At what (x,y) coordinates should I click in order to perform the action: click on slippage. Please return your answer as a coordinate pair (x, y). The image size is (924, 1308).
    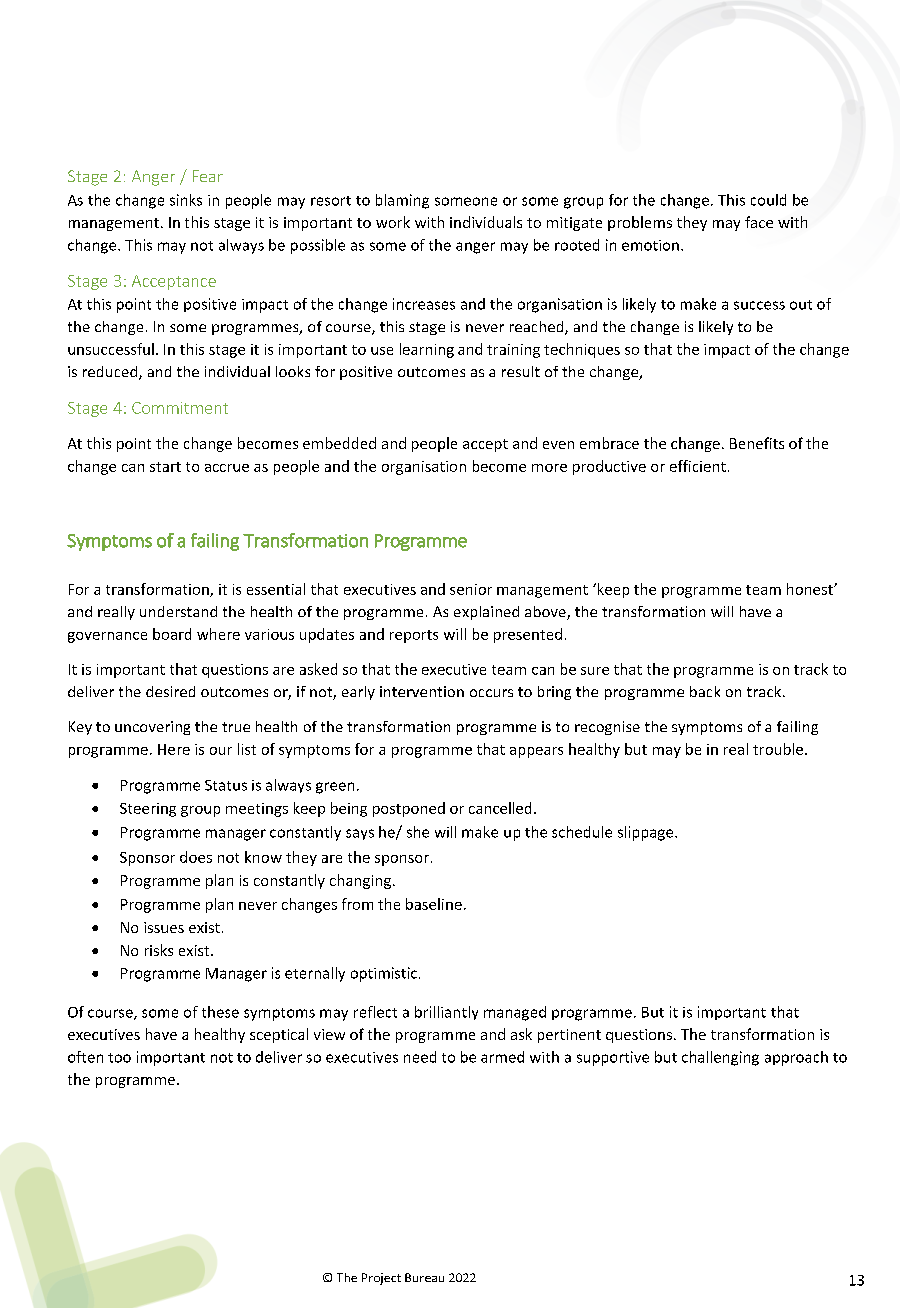
    Looking at the image, I should click on (647, 833).
